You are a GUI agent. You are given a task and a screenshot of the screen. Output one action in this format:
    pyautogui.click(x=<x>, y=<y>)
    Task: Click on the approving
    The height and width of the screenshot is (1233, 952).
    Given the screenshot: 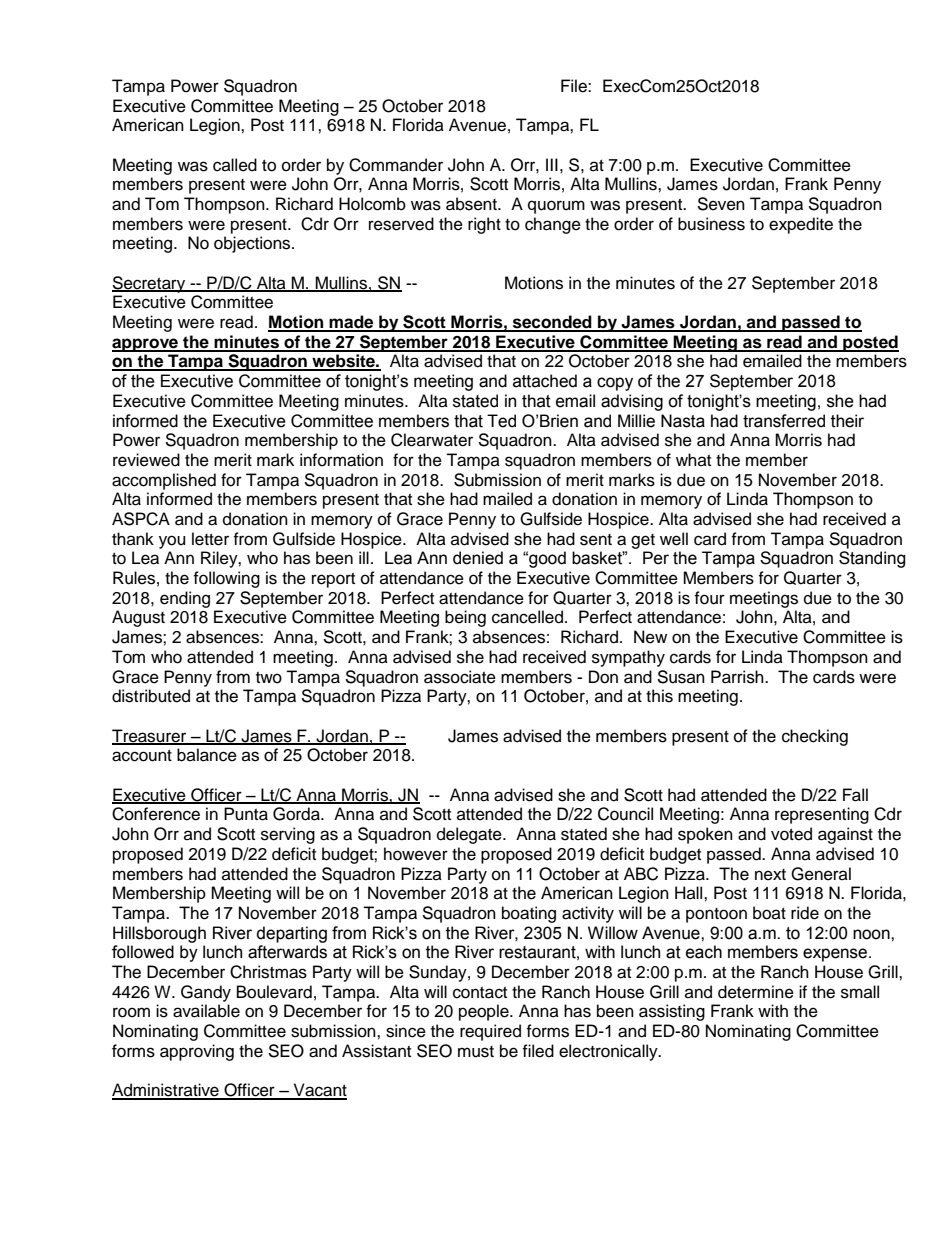 What is the action you would take?
    pyautogui.click(x=197, y=1052)
